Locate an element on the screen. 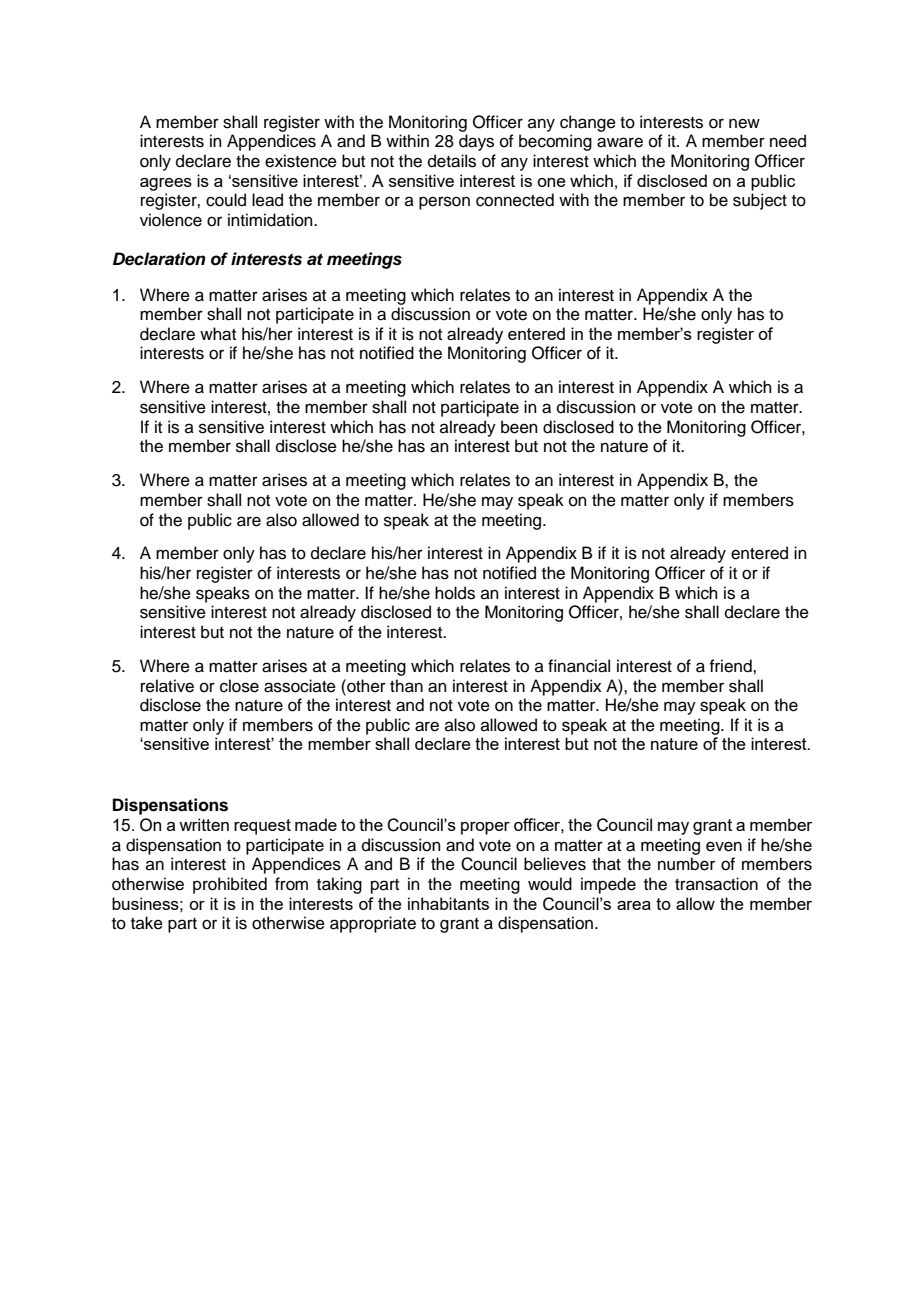 This screenshot has height=1308, width=924. prohibited is located at coordinates (230, 885).
